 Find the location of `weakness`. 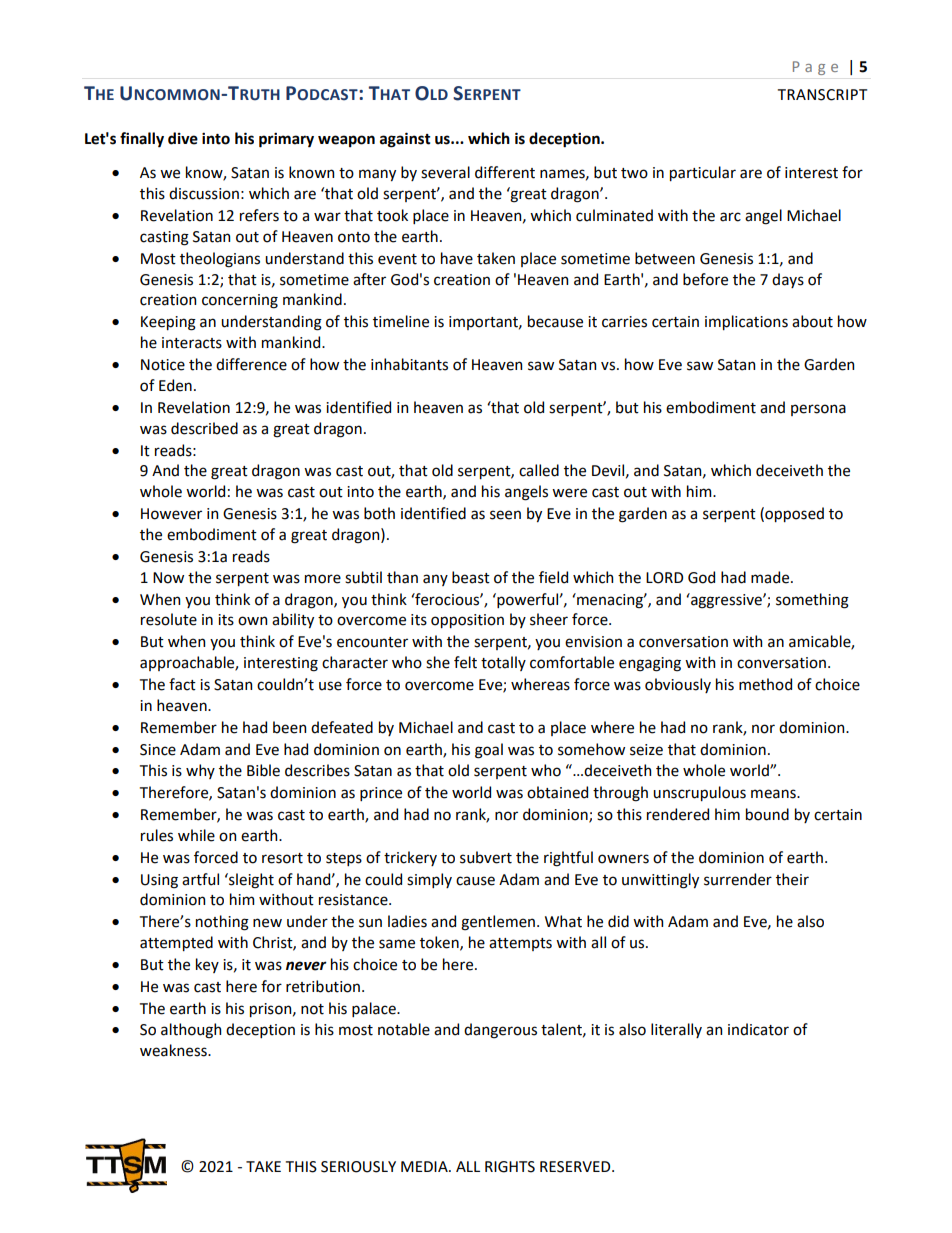

weakness is located at coordinates (174, 1050).
